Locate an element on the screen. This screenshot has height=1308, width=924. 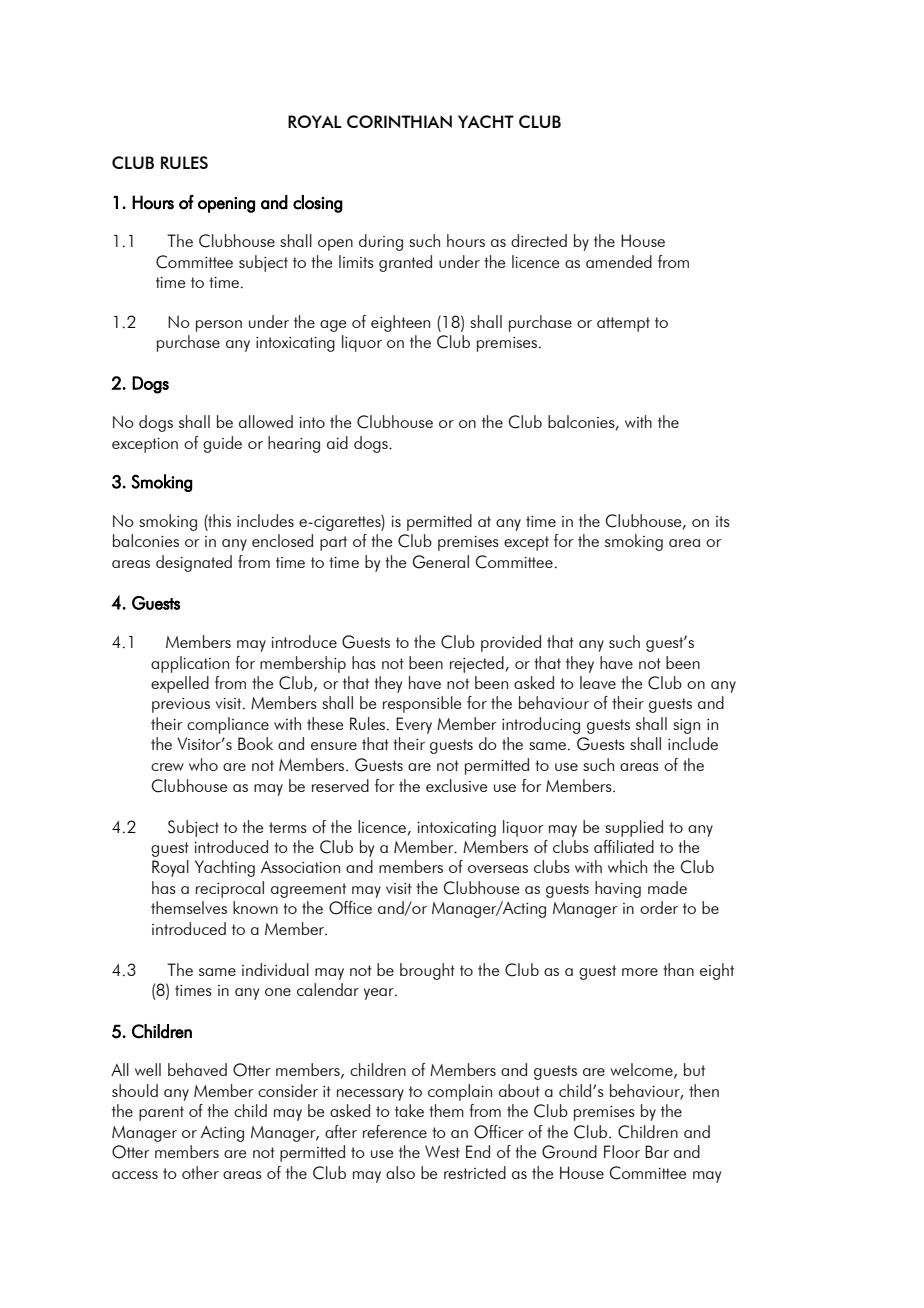
leave is located at coordinates (598, 682).
